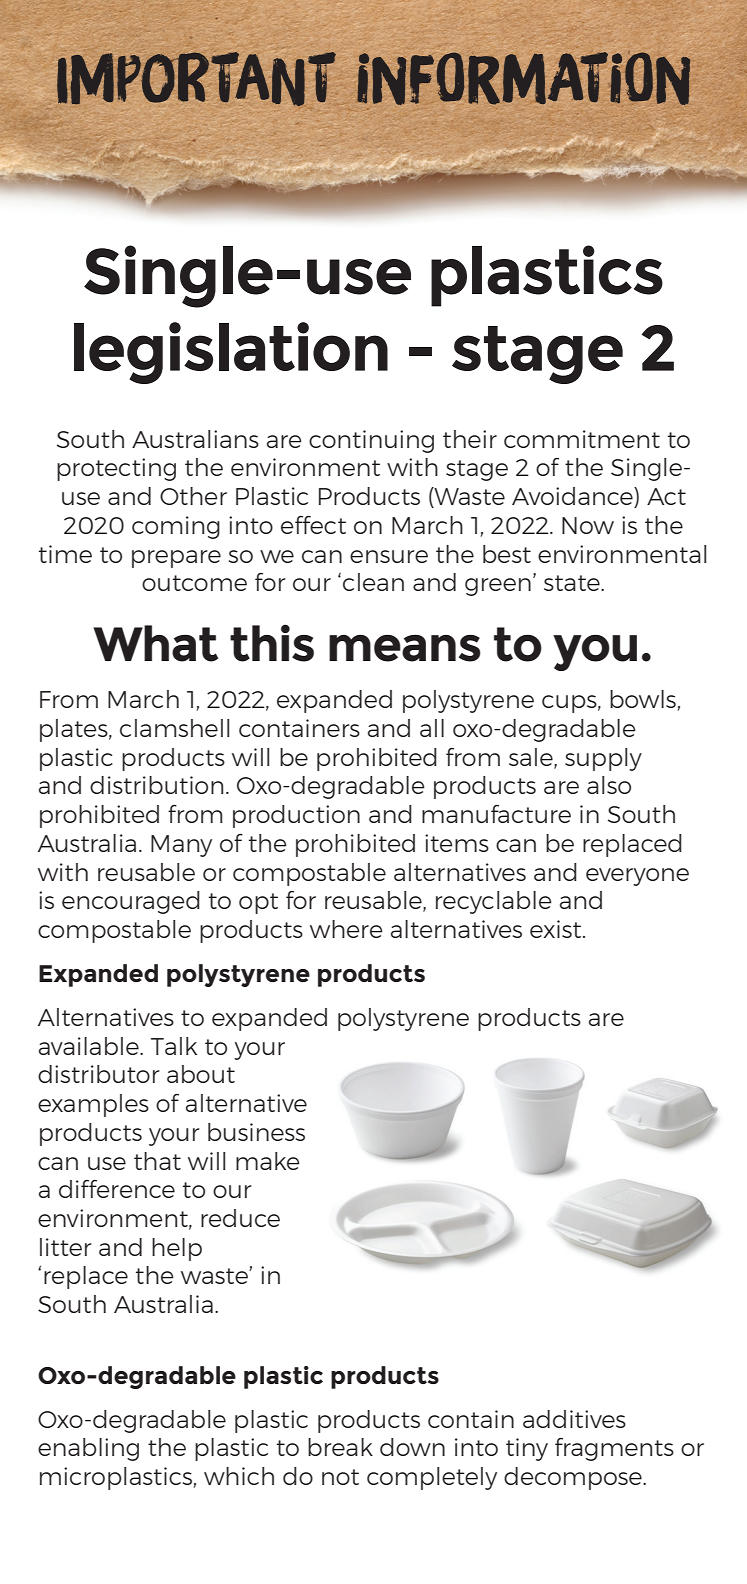 Image resolution: width=747 pixels, height=1584 pixels. What do you see at coordinates (523, 78) in the document?
I see `Information` at bounding box center [523, 78].
